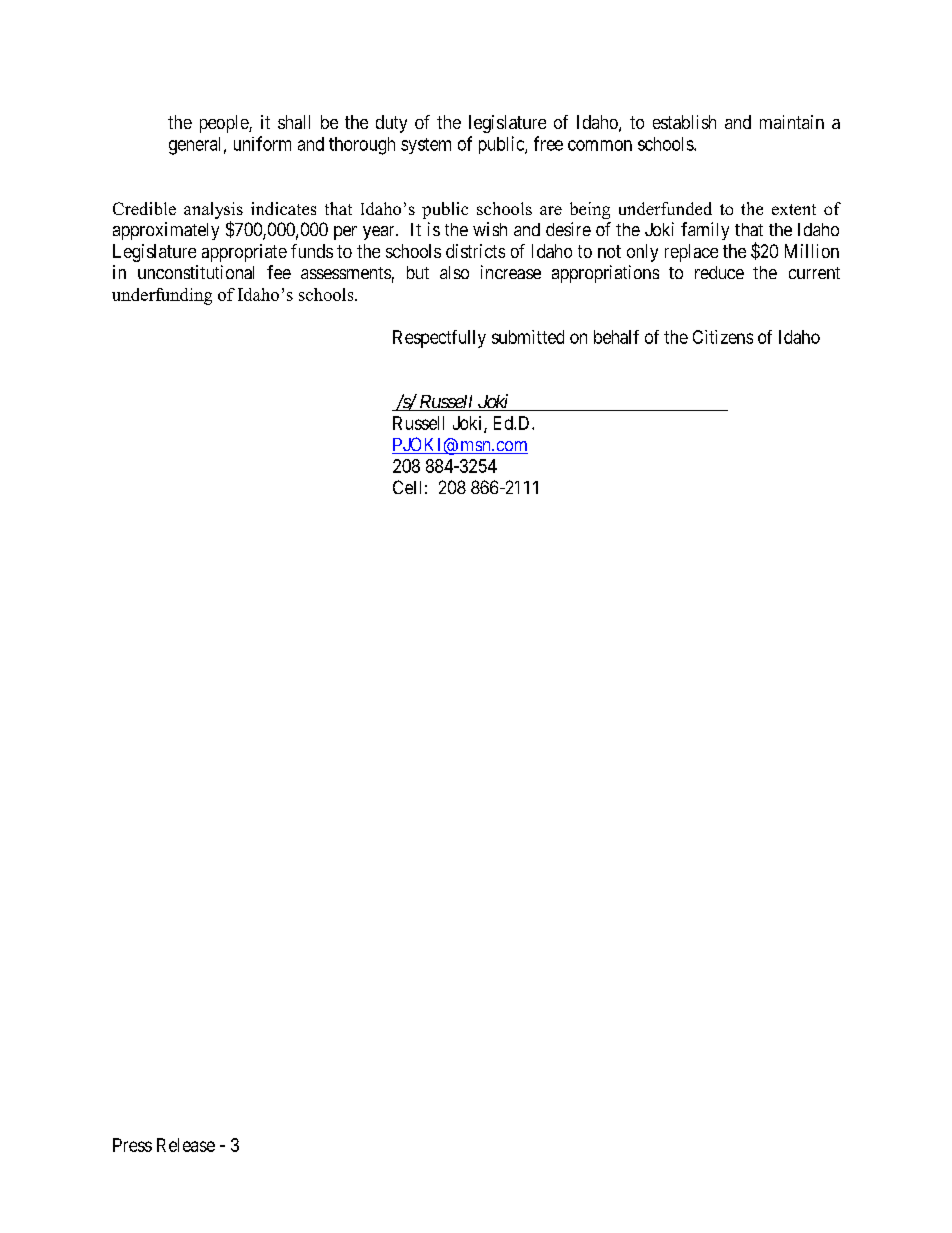 This image has height=1233, width=952. Describe the element at coordinates (719, 272) in the image. I see `reduce` at that location.
